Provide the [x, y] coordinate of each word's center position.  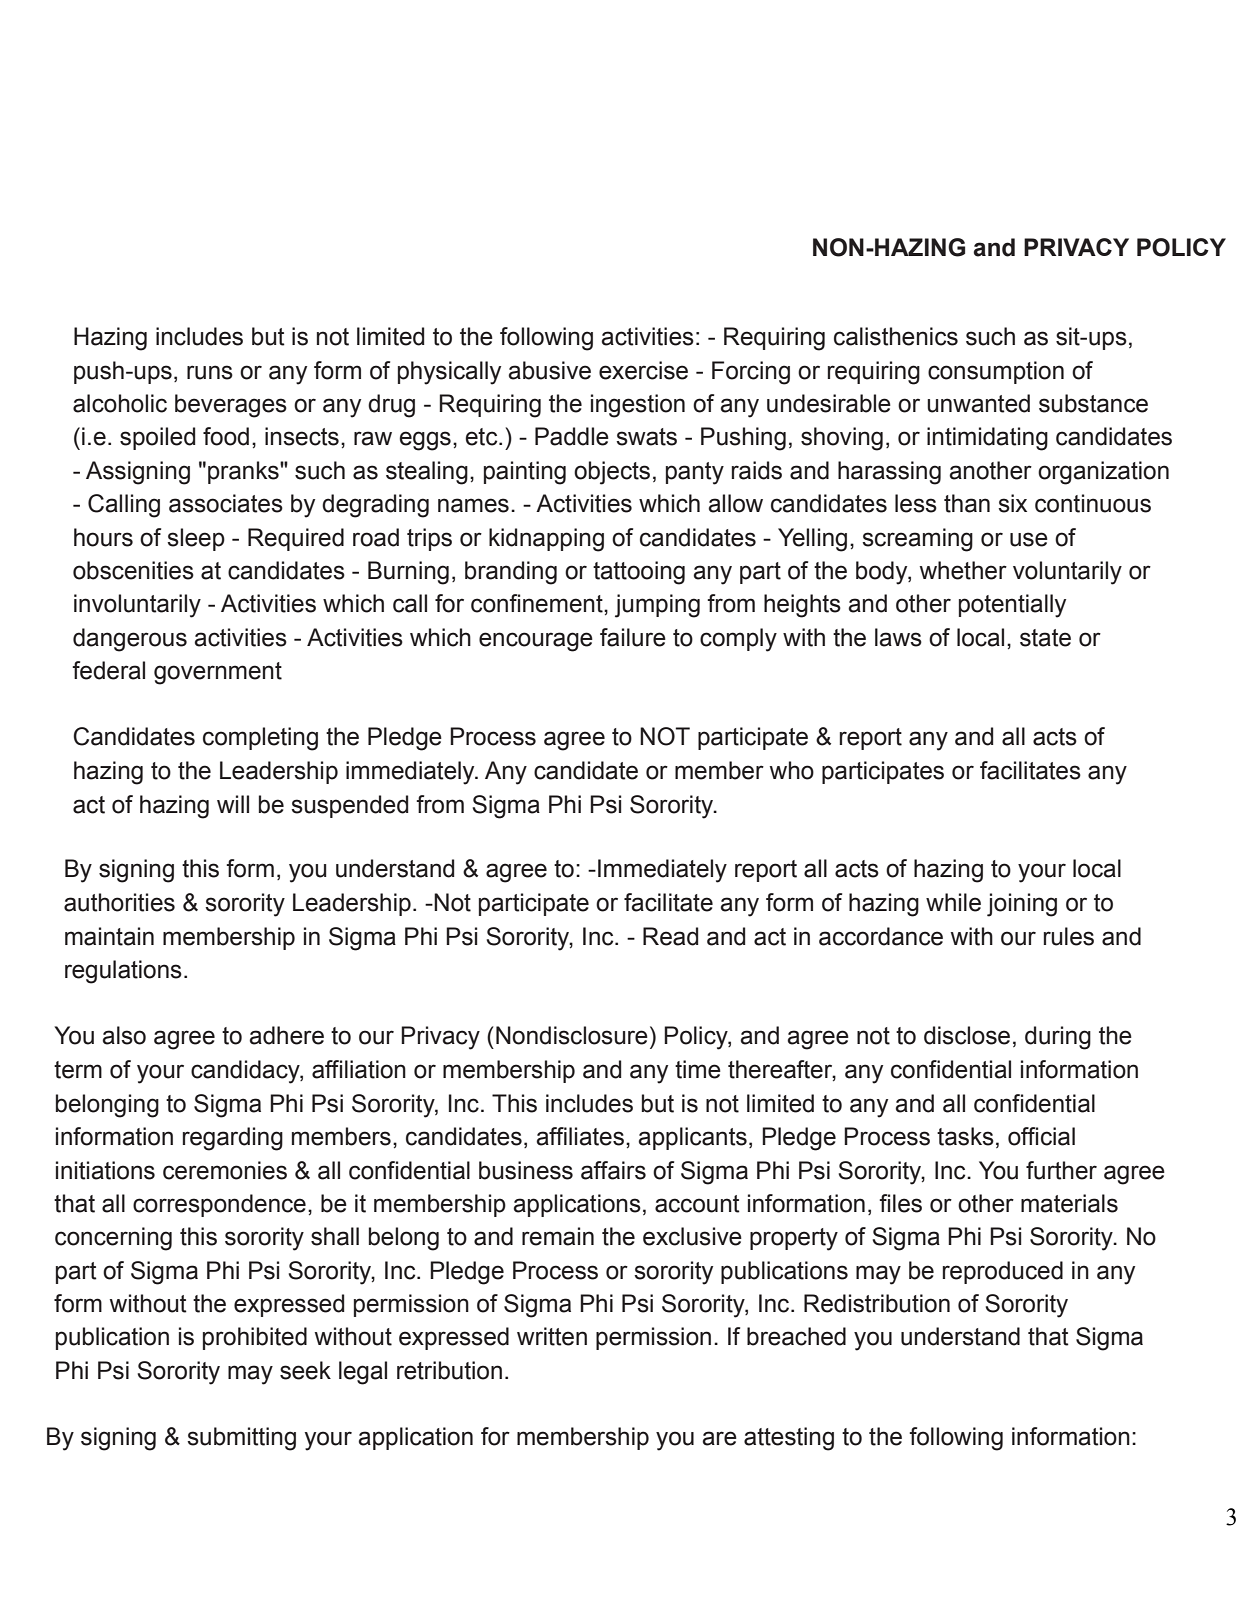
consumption [996, 372]
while [953, 902]
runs [210, 372]
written [552, 1336]
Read [670, 936]
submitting [241, 1439]
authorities [119, 902]
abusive [549, 370]
